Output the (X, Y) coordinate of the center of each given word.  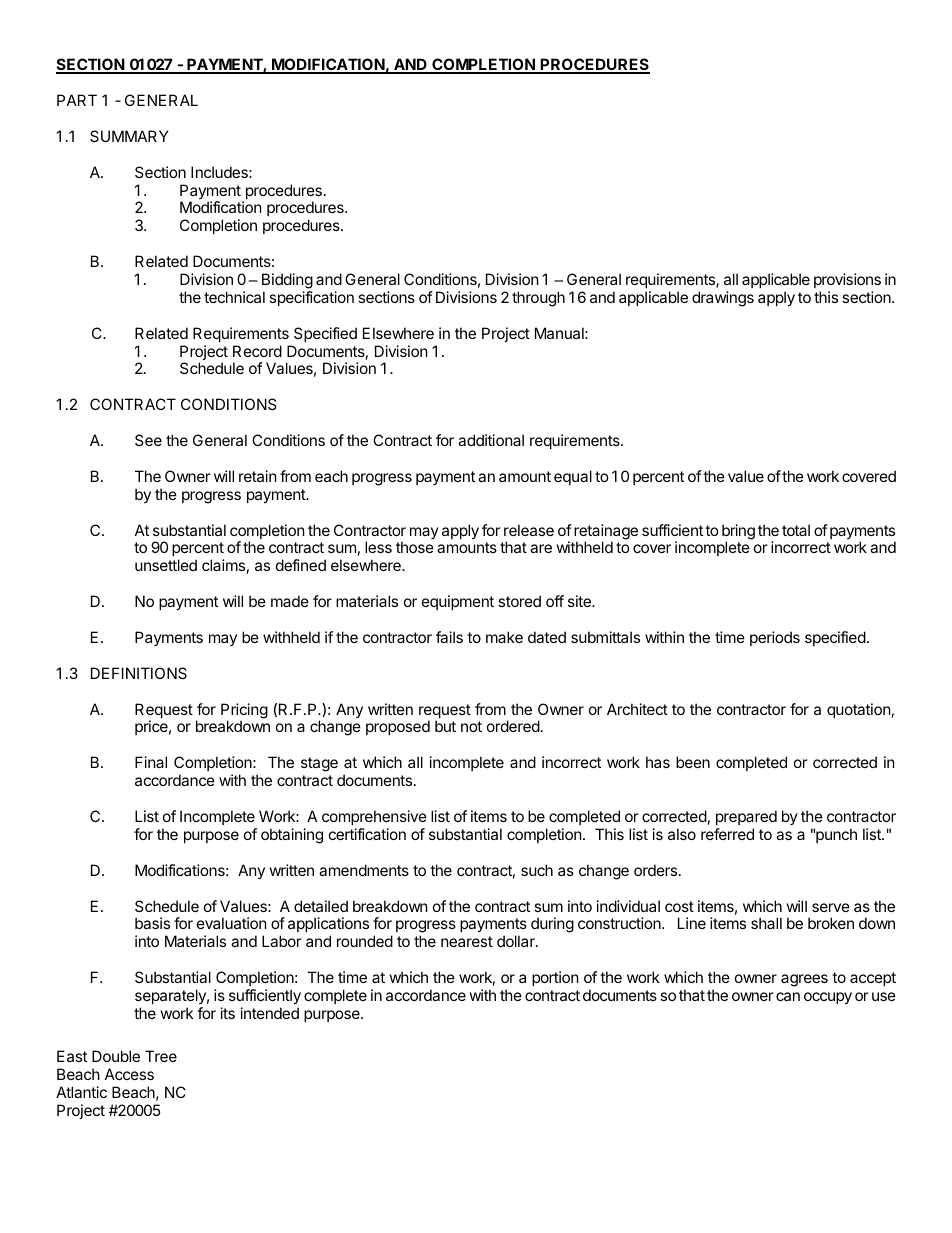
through (538, 299)
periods (775, 638)
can (788, 996)
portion (555, 978)
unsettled (166, 565)
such (537, 870)
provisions (847, 280)
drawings (723, 299)
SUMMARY (129, 136)
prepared (746, 817)
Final (151, 762)
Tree (161, 1056)
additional (491, 440)
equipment (458, 602)
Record (257, 351)
